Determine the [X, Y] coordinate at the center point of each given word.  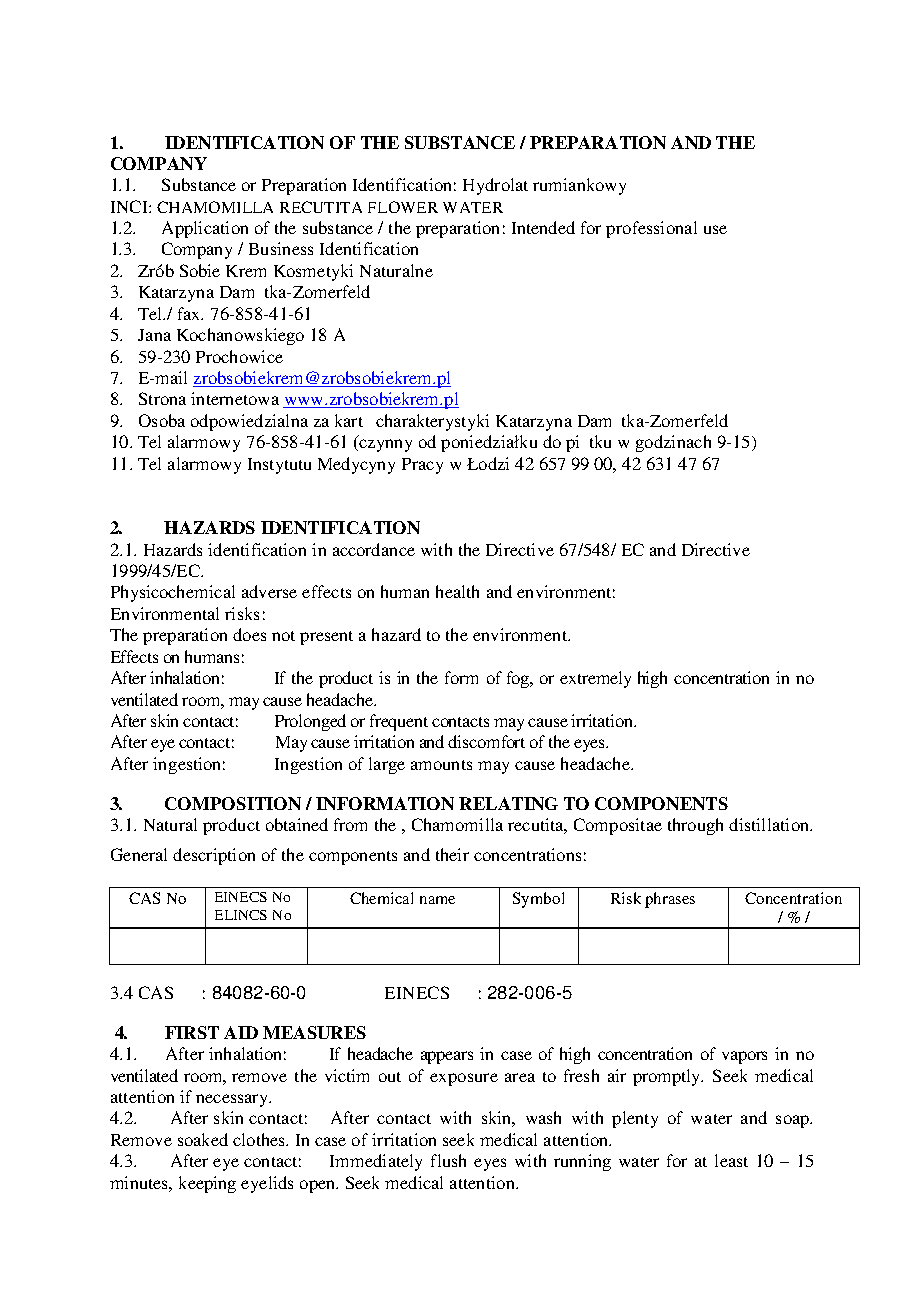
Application [205, 229]
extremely [595, 679]
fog [519, 679]
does [249, 634]
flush [448, 1160]
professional [651, 229]
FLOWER [403, 207]
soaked [203, 1139]
